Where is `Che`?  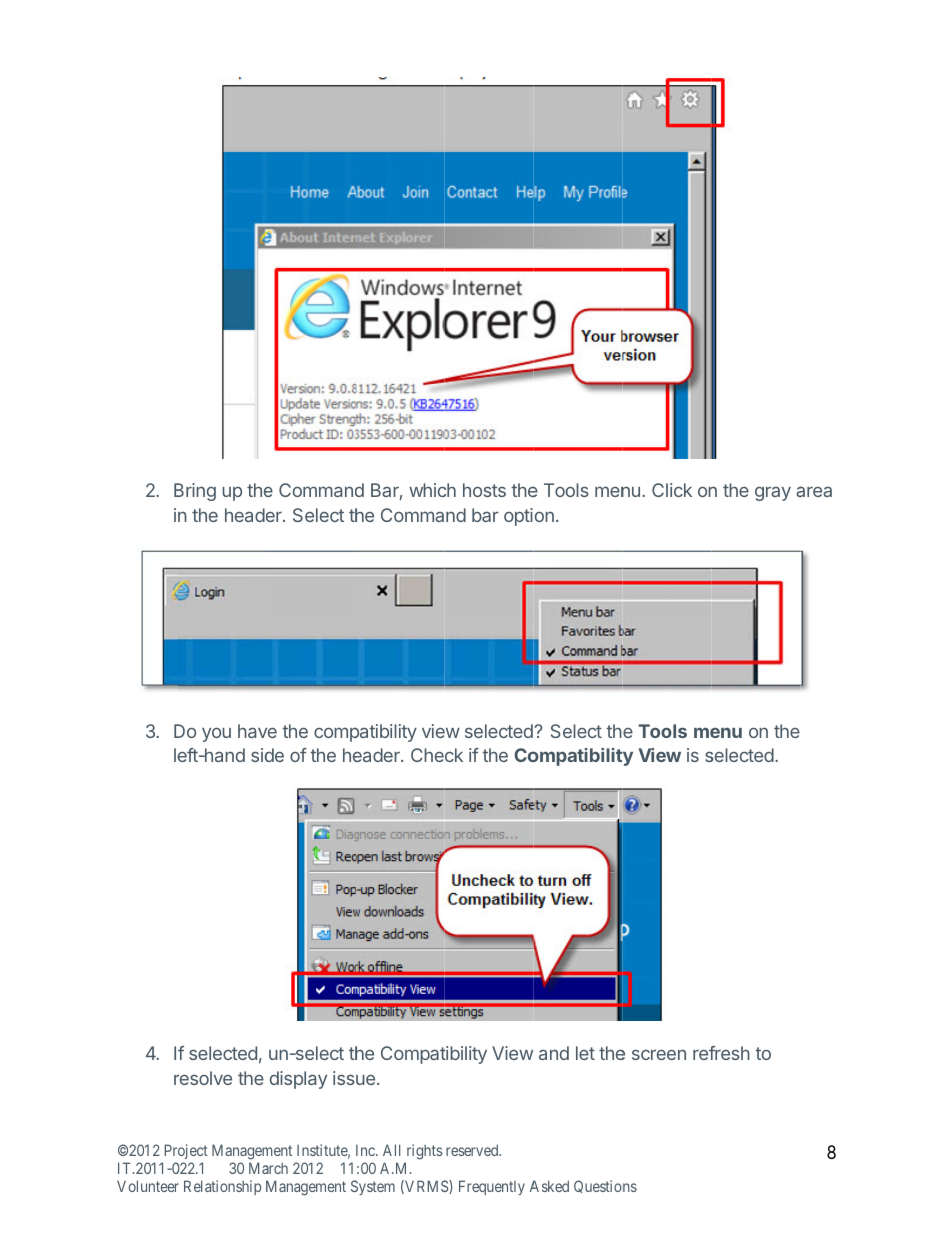 Che is located at coordinates (427, 755).
